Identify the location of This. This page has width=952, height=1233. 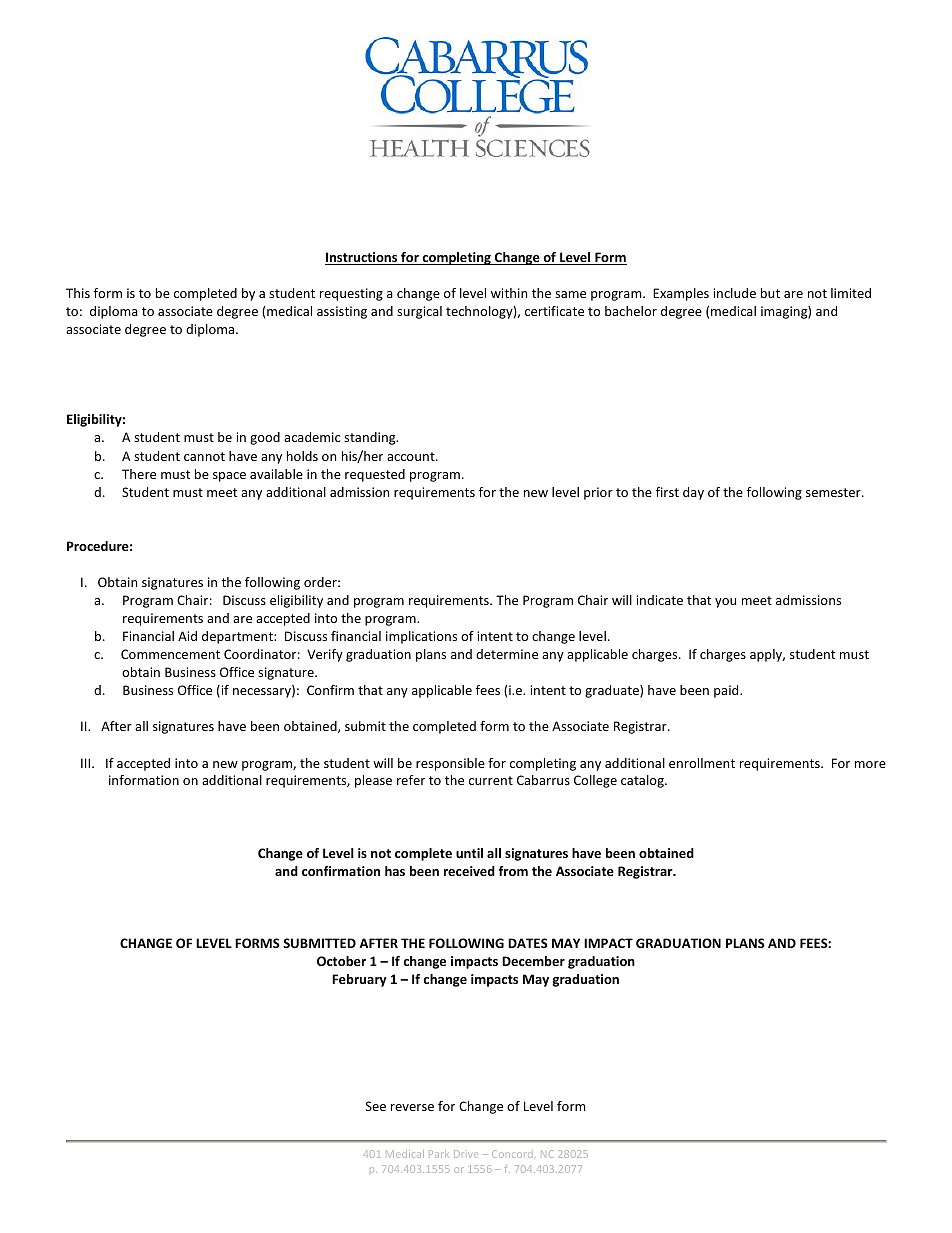
(78, 293).
